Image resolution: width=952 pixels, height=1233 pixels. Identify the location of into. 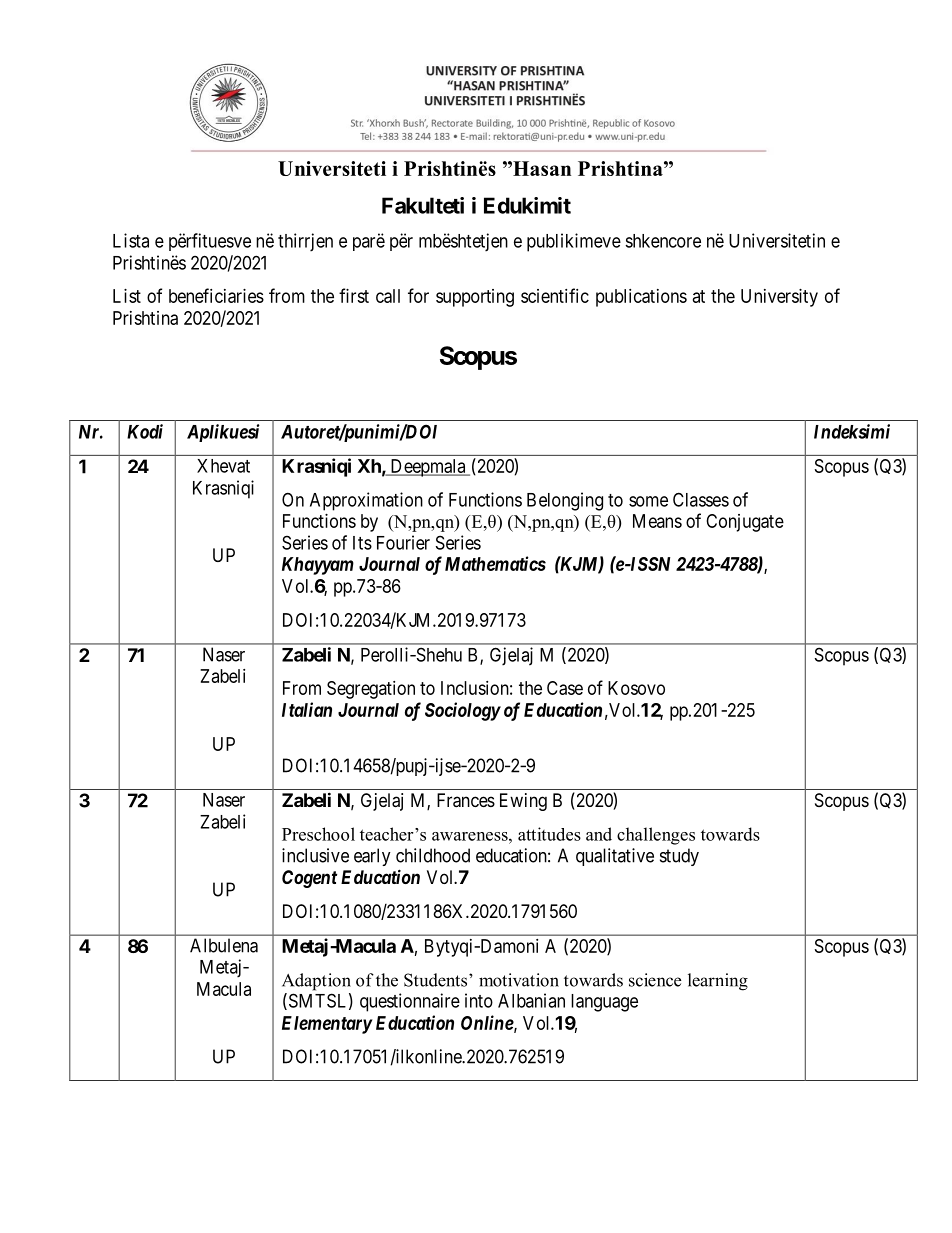
(479, 1000).
